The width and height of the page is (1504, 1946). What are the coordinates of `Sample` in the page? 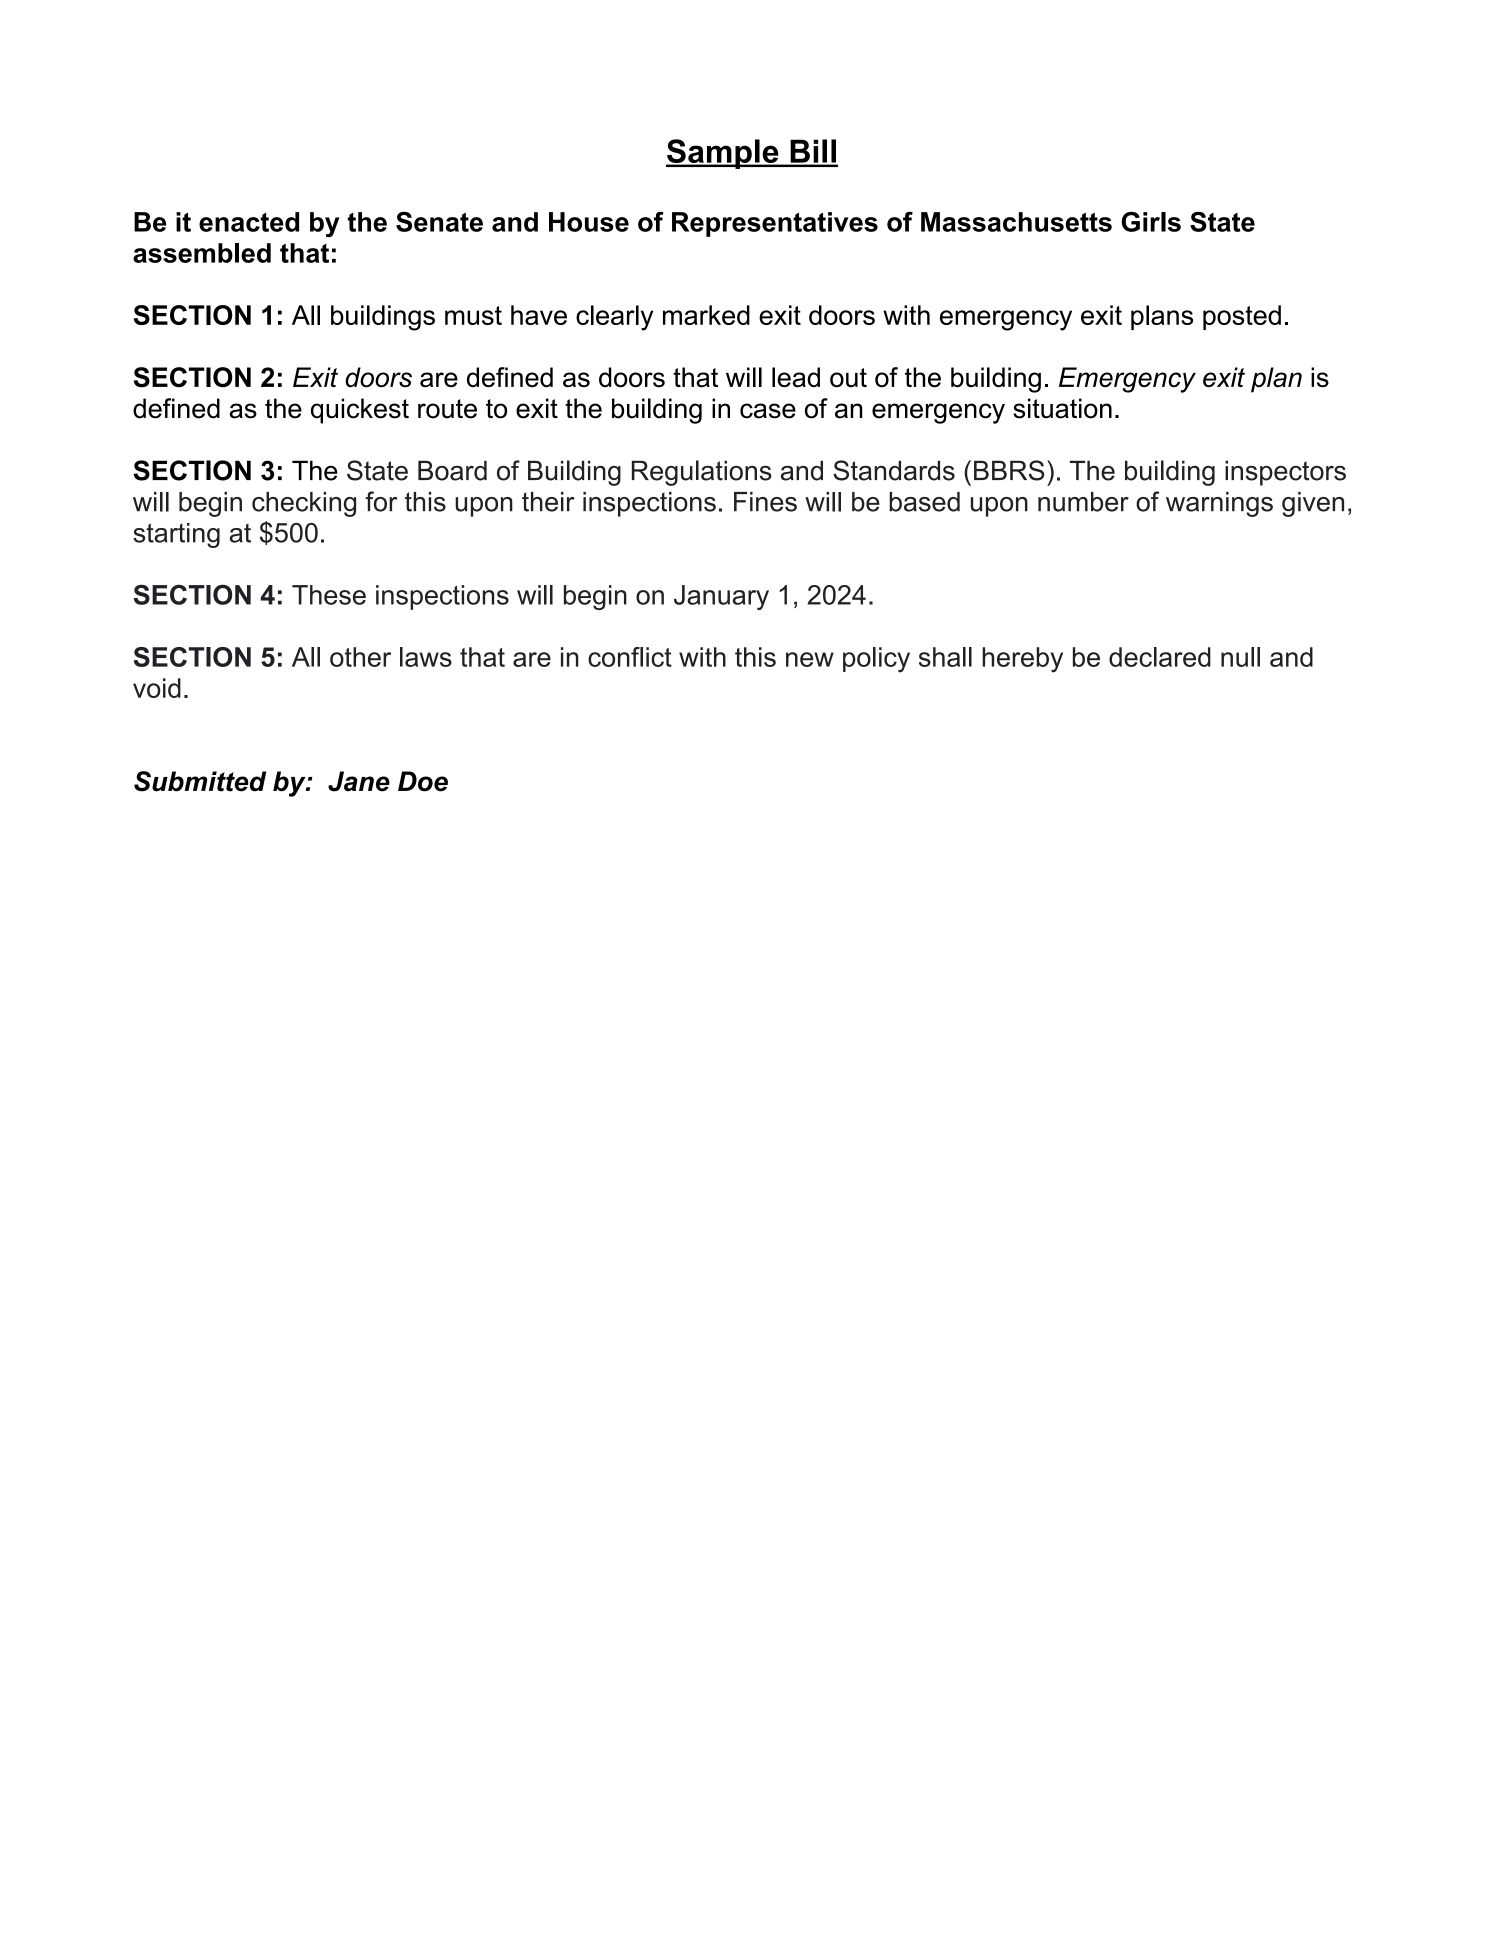 It's located at (723, 154).
